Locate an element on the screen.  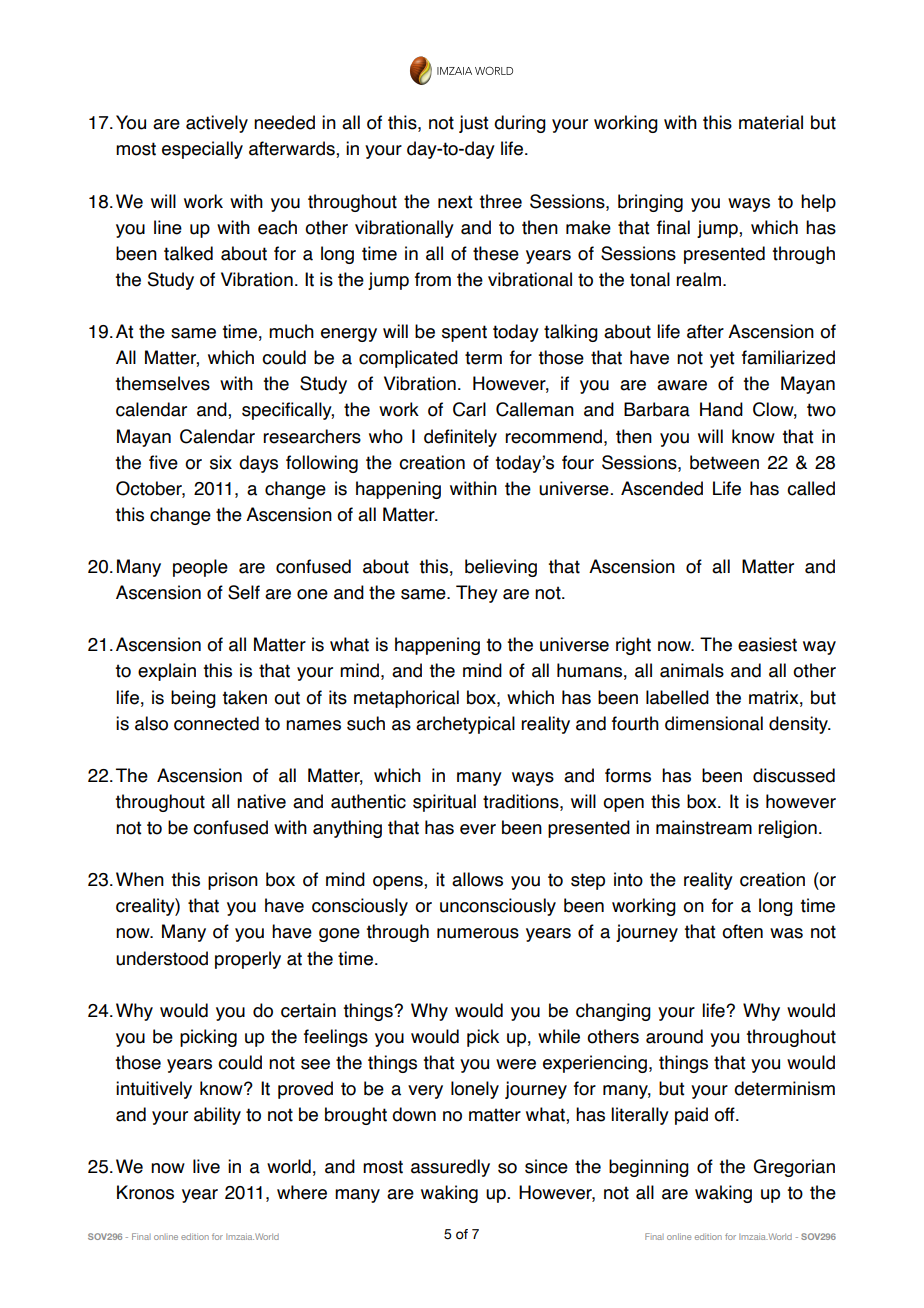
material is located at coordinates (771, 122).
